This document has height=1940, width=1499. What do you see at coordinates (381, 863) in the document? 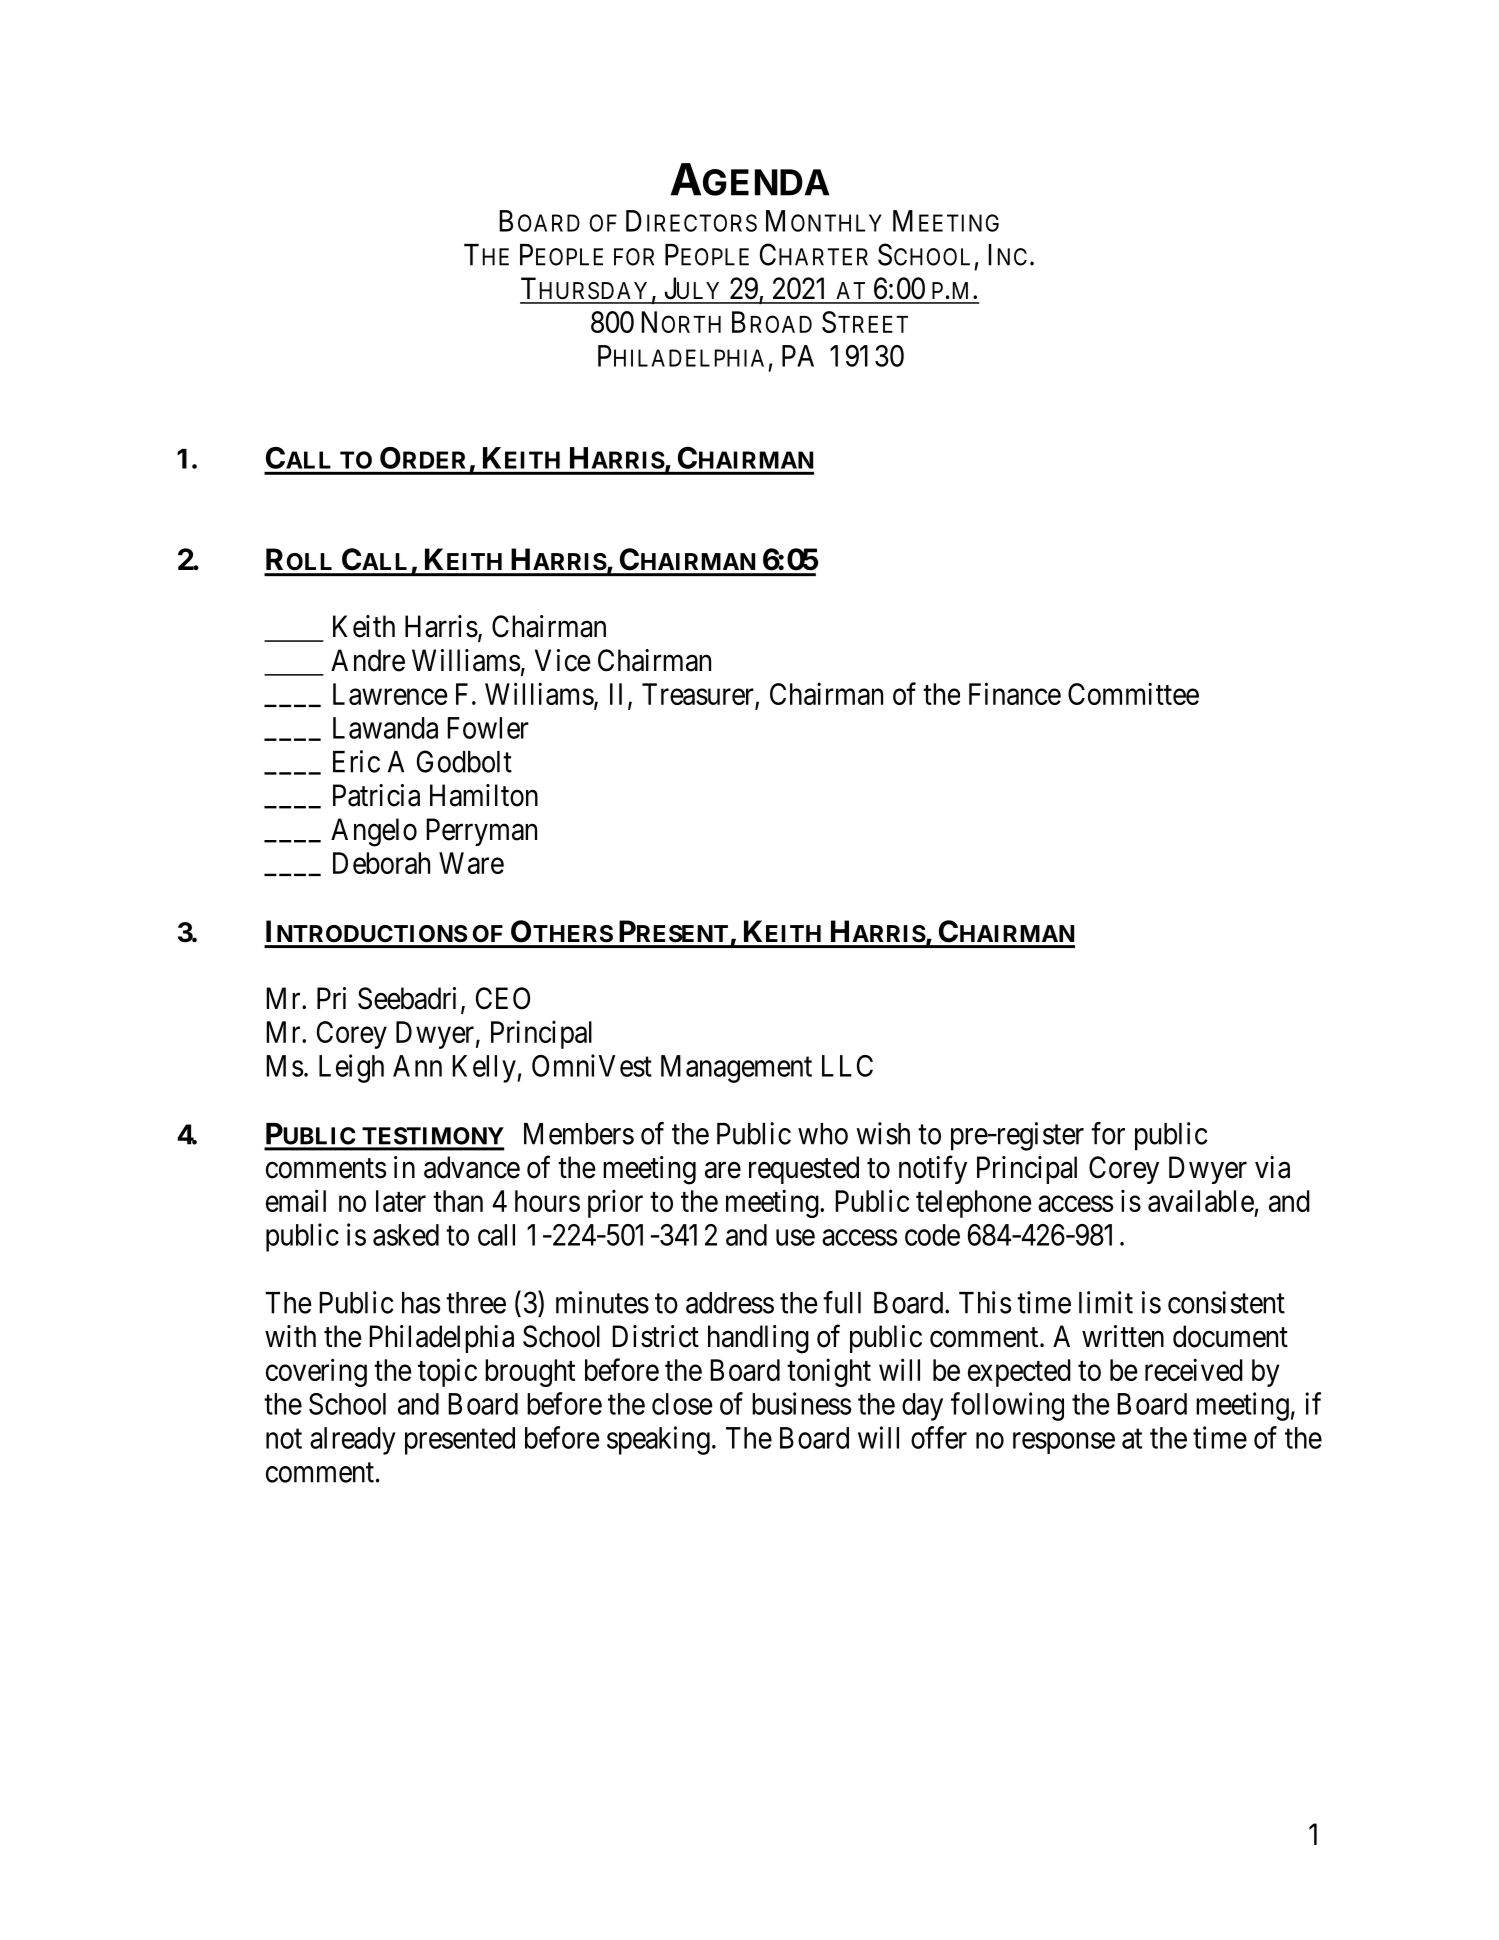
I see `Deborah` at bounding box center [381, 863].
